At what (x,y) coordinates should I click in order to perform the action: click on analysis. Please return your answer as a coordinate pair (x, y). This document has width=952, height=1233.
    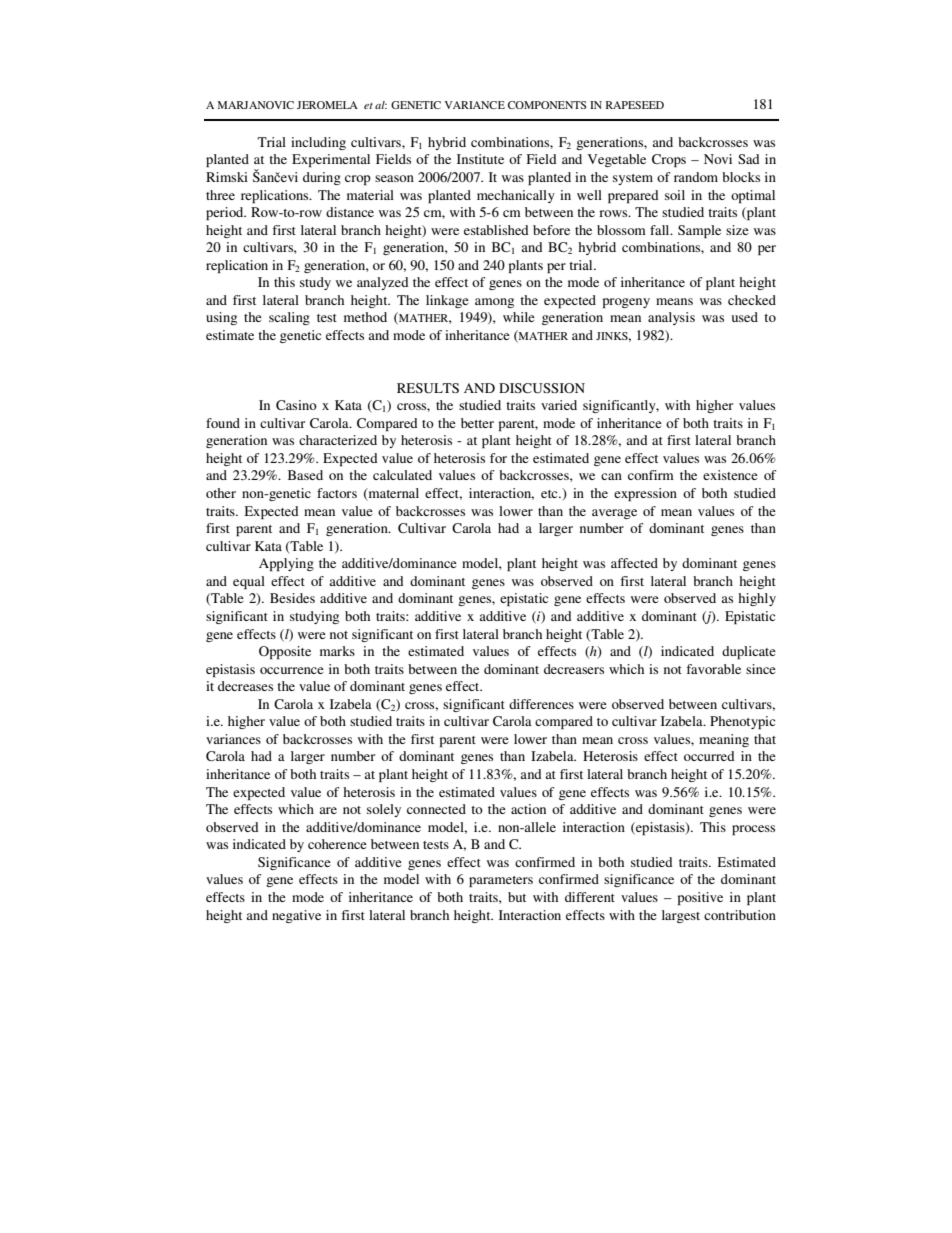
    Looking at the image, I should click on (671, 318).
